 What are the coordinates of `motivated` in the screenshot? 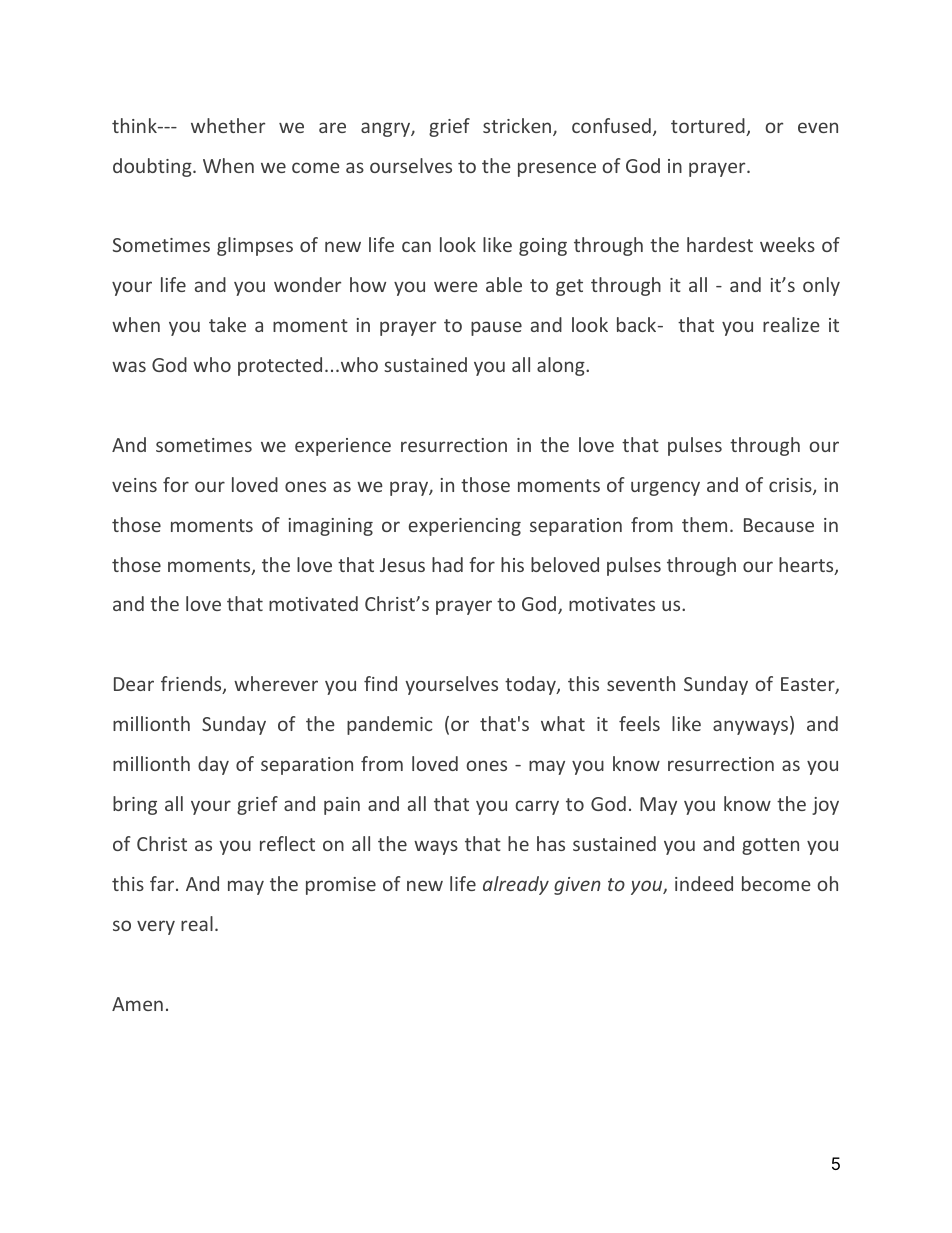 It's located at (313, 603).
